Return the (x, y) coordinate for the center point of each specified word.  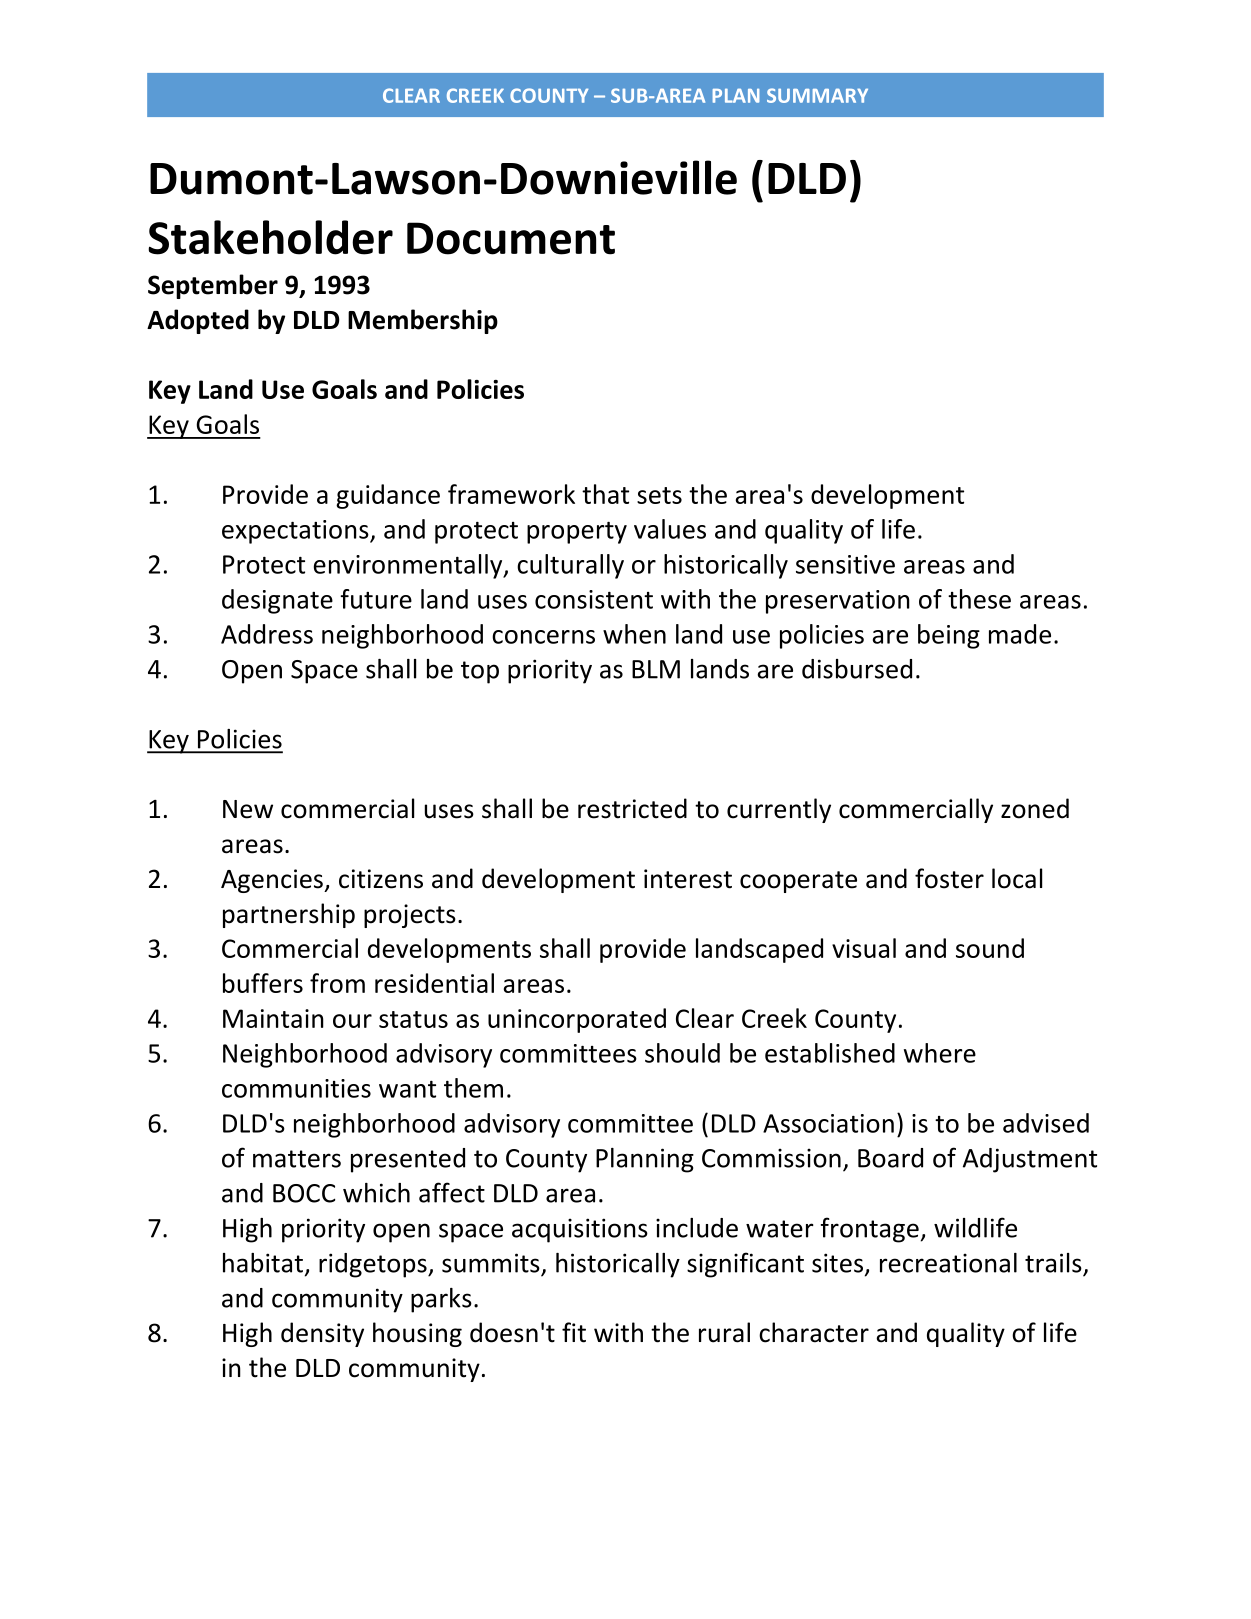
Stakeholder (270, 237)
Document (511, 238)
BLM (656, 669)
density (322, 1334)
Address (267, 634)
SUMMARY (817, 95)
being (949, 636)
